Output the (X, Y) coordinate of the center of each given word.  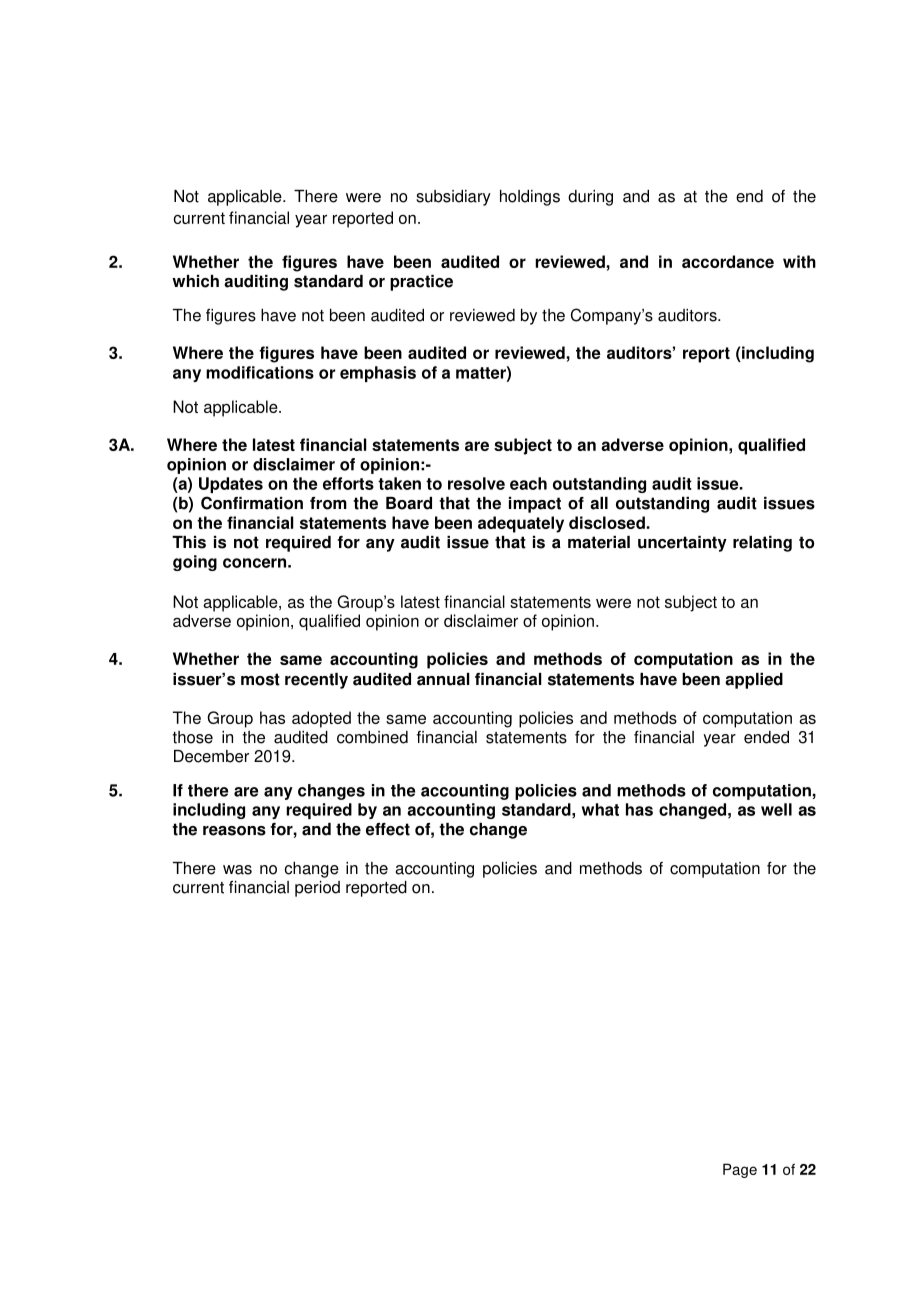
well (776, 809)
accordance (728, 261)
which (195, 281)
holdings (530, 198)
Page (740, 1170)
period (317, 889)
